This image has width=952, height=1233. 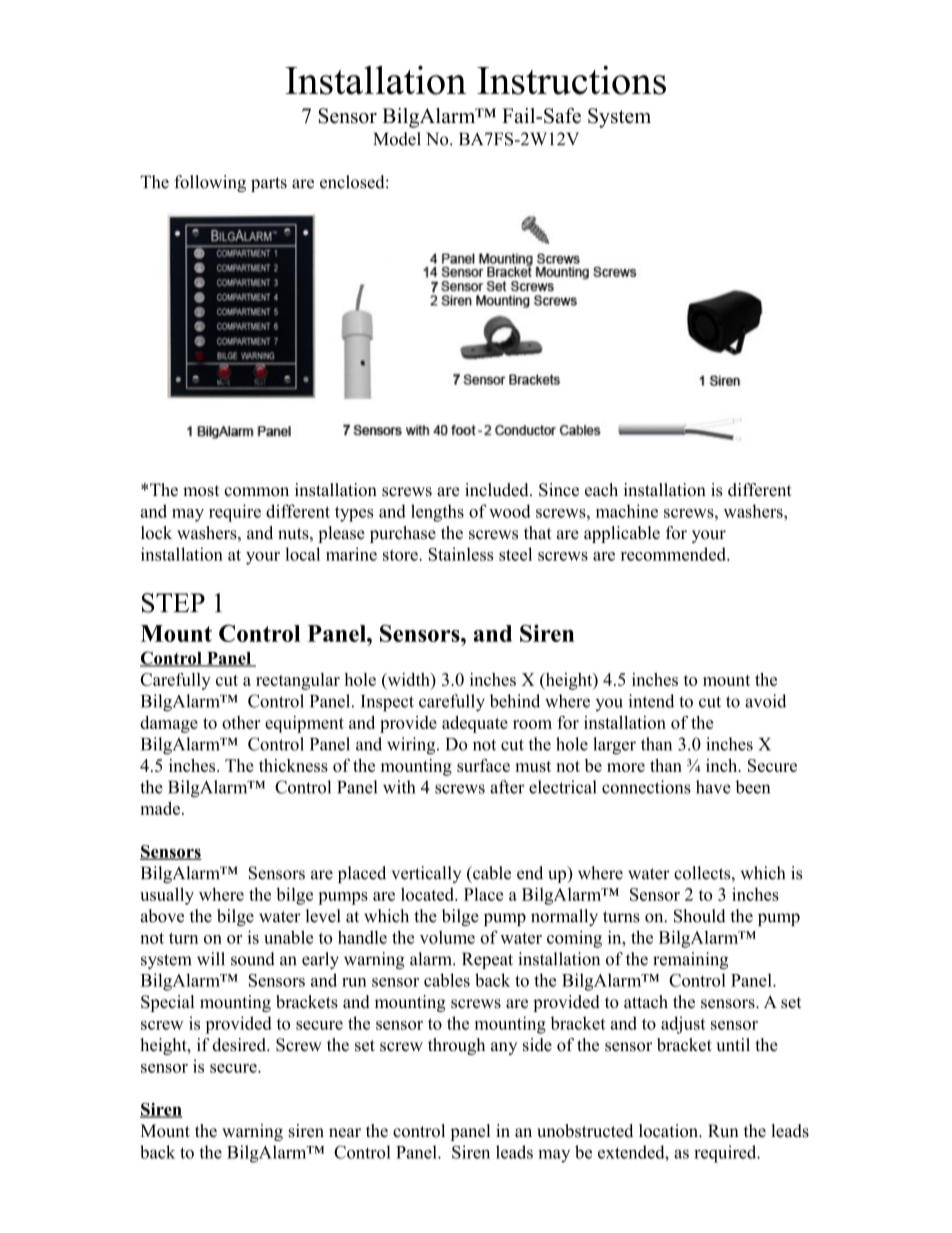 What do you see at coordinates (240, 1045) in the image?
I see `desired` at bounding box center [240, 1045].
